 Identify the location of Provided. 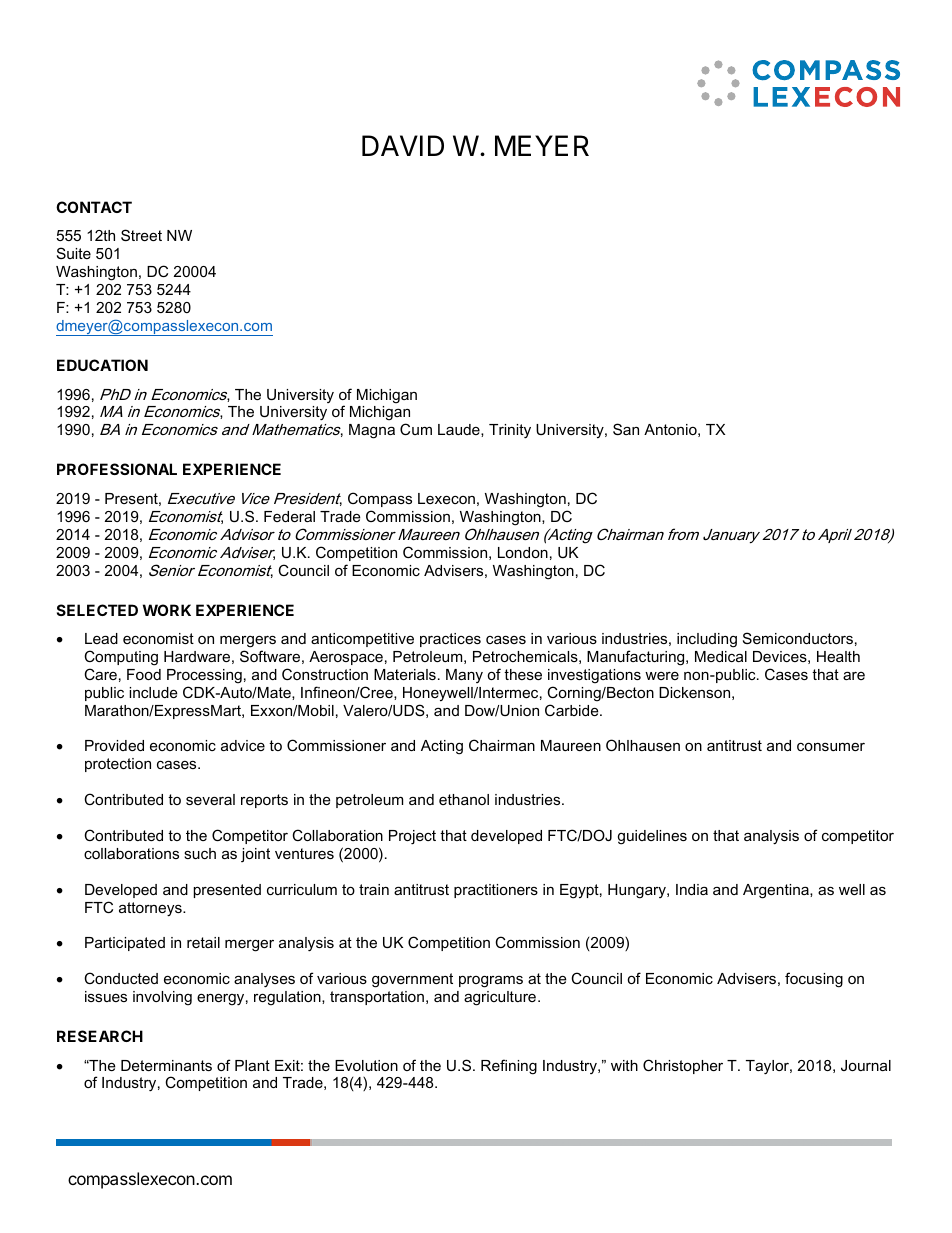
(114, 745).
